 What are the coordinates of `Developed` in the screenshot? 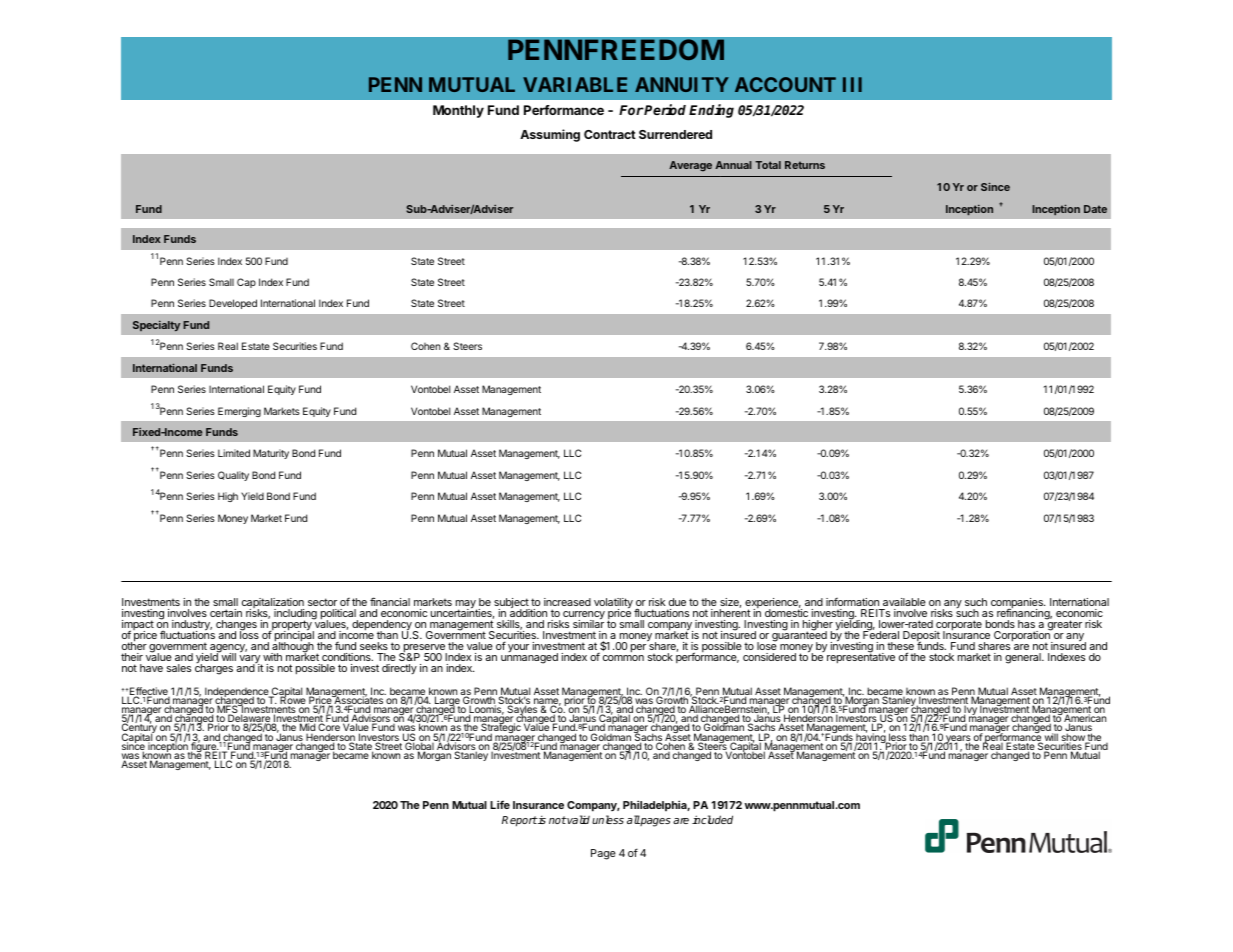 It's located at (233, 304).
